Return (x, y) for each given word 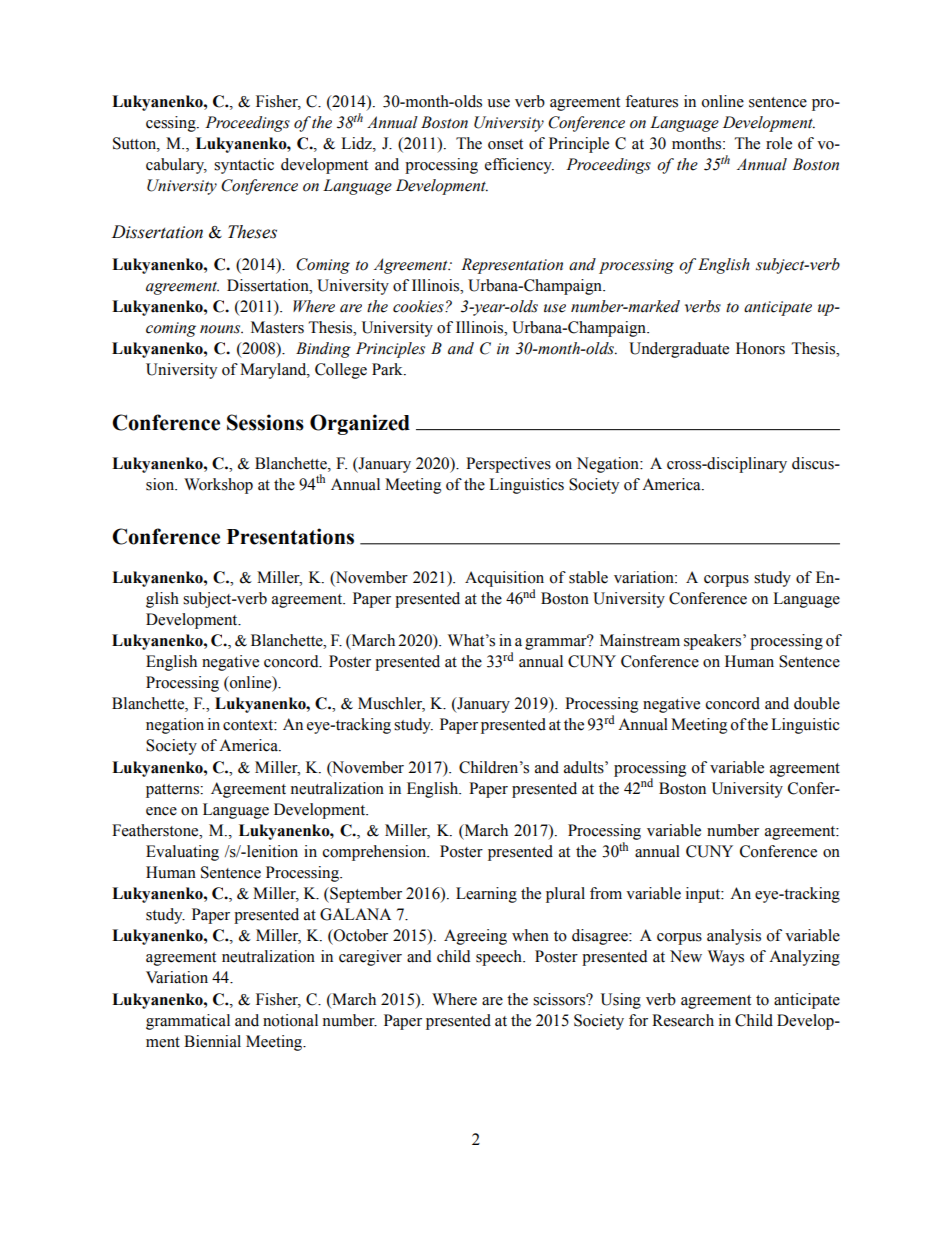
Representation (512, 266)
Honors (760, 348)
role (779, 143)
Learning (486, 895)
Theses (252, 232)
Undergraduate (679, 350)
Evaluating (182, 853)
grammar (557, 643)
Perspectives (508, 465)
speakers (714, 642)
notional (290, 1020)
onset (505, 144)
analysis (734, 937)
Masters (277, 327)
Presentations (290, 536)
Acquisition (504, 579)
